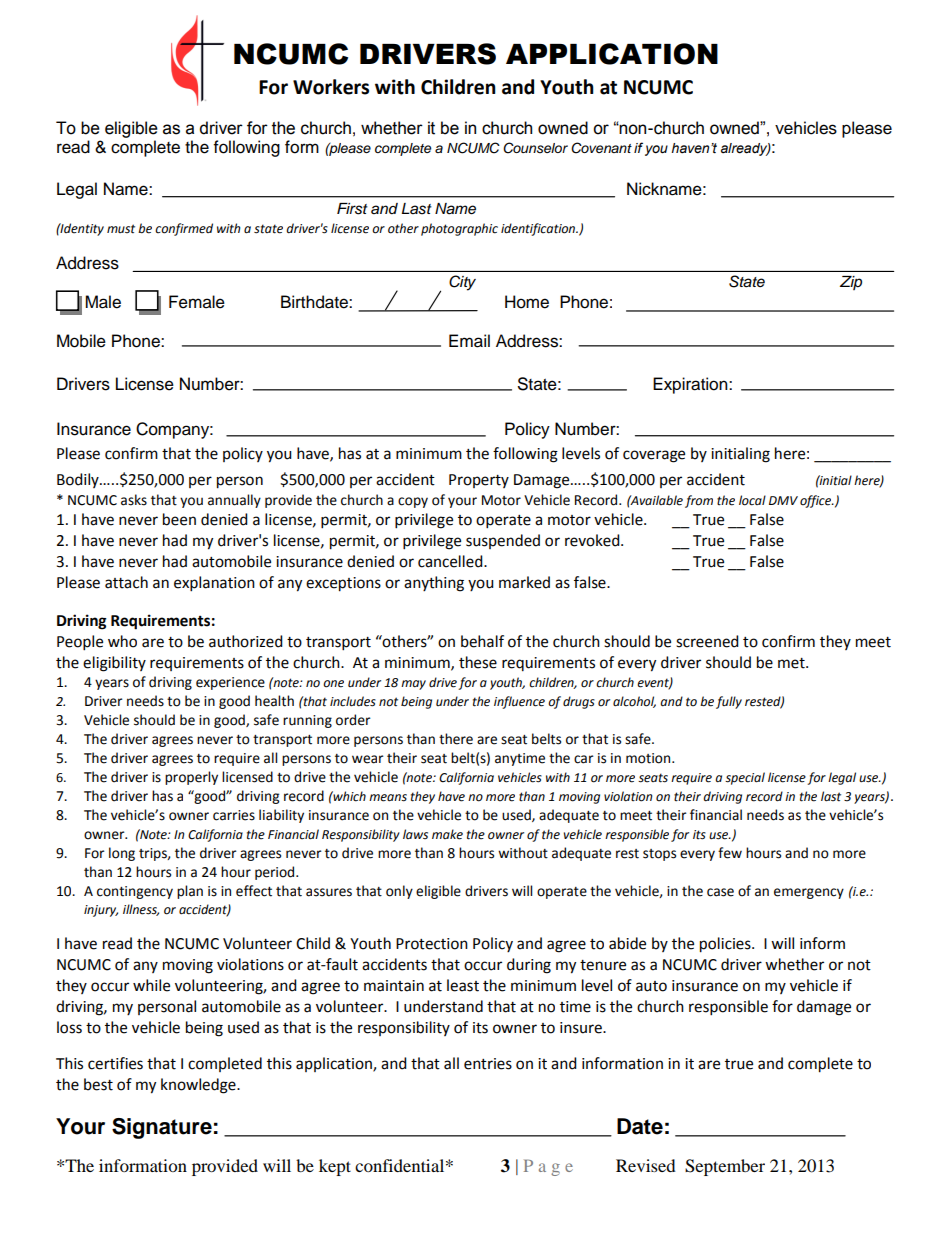 The height and width of the page is (1233, 952). What do you see at coordinates (720, 892) in the page?
I see `case` at bounding box center [720, 892].
